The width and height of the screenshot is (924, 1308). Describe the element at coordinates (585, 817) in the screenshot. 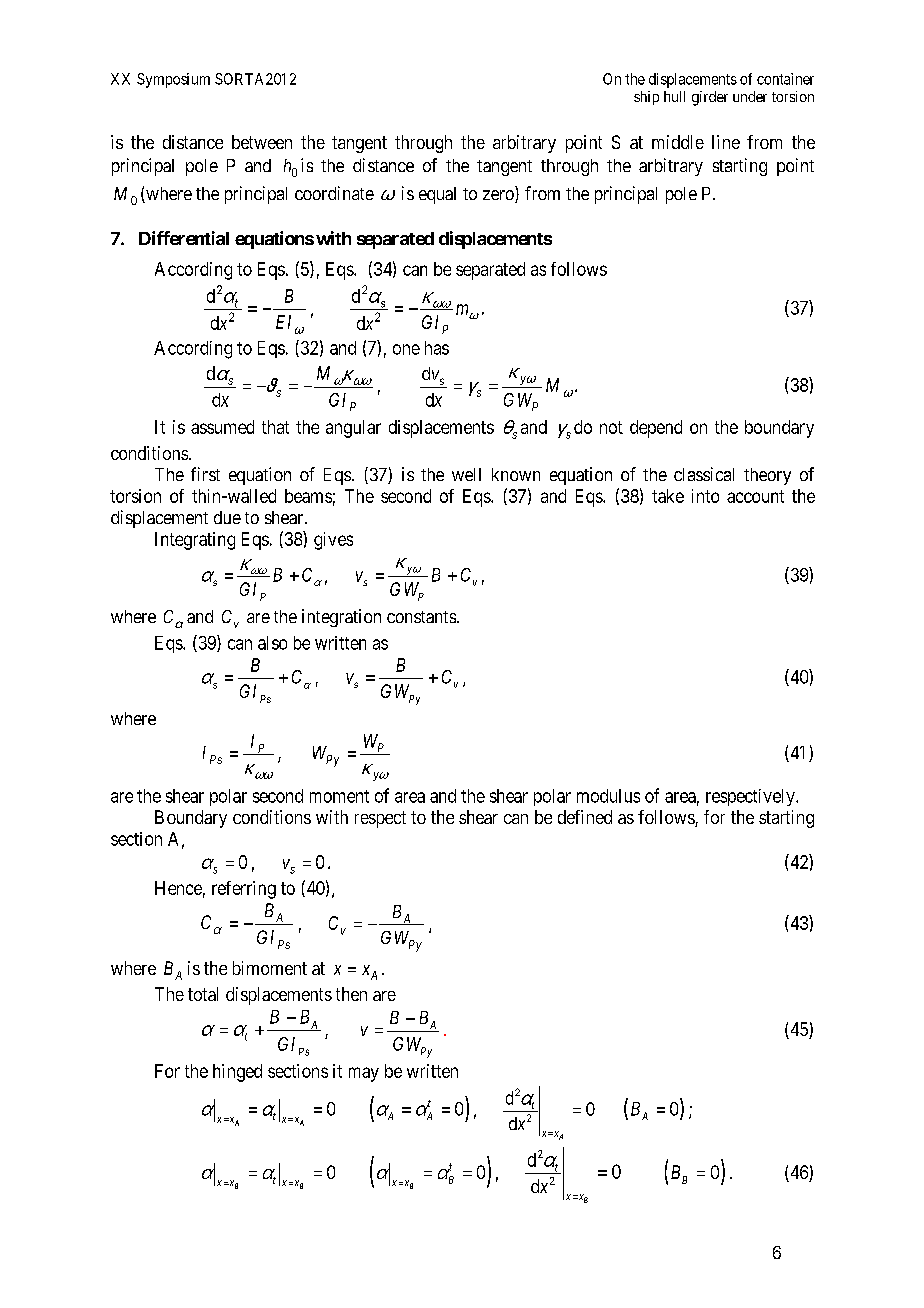

I see `defined` at that location.
